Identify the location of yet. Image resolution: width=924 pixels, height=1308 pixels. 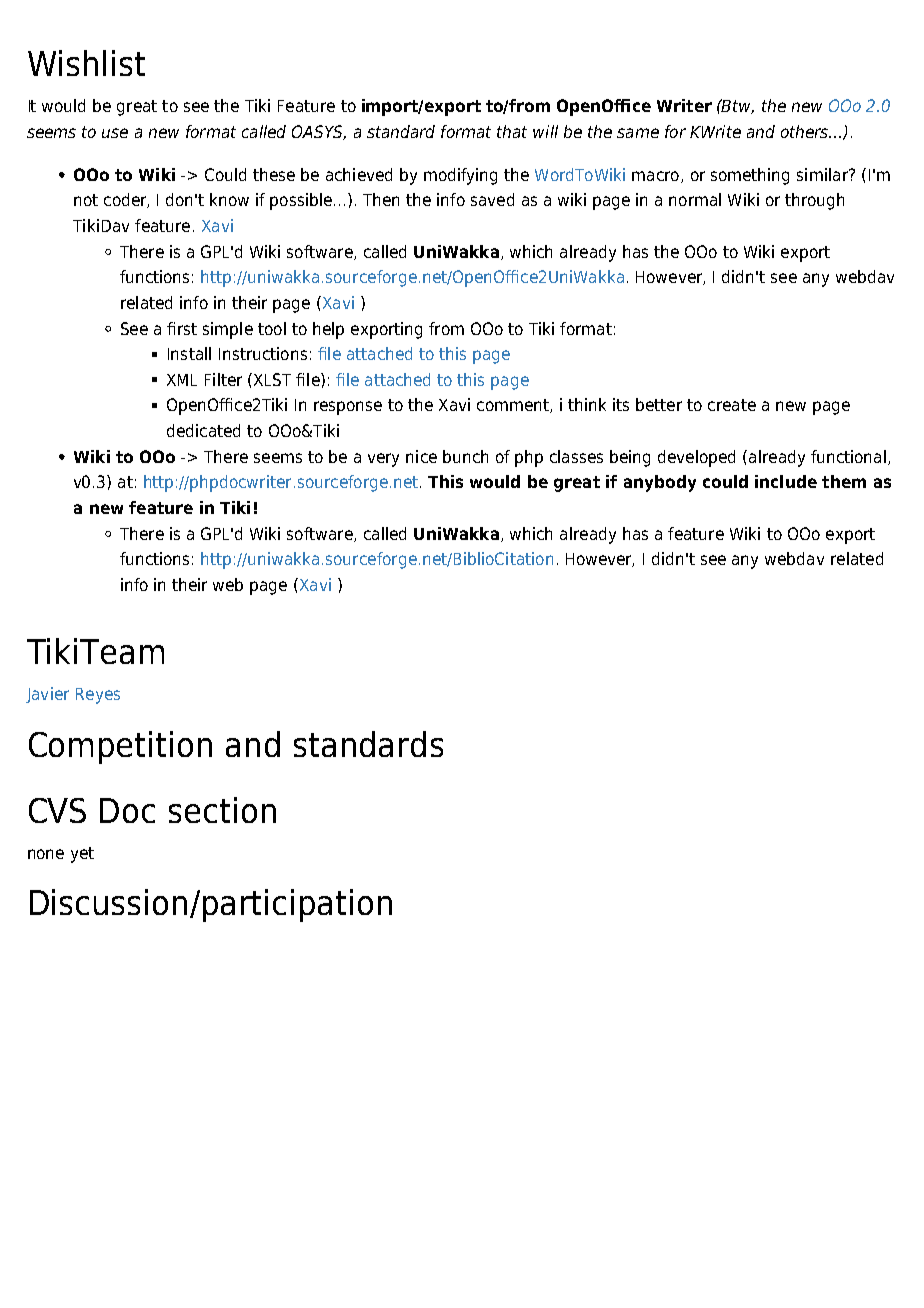
(82, 855).
